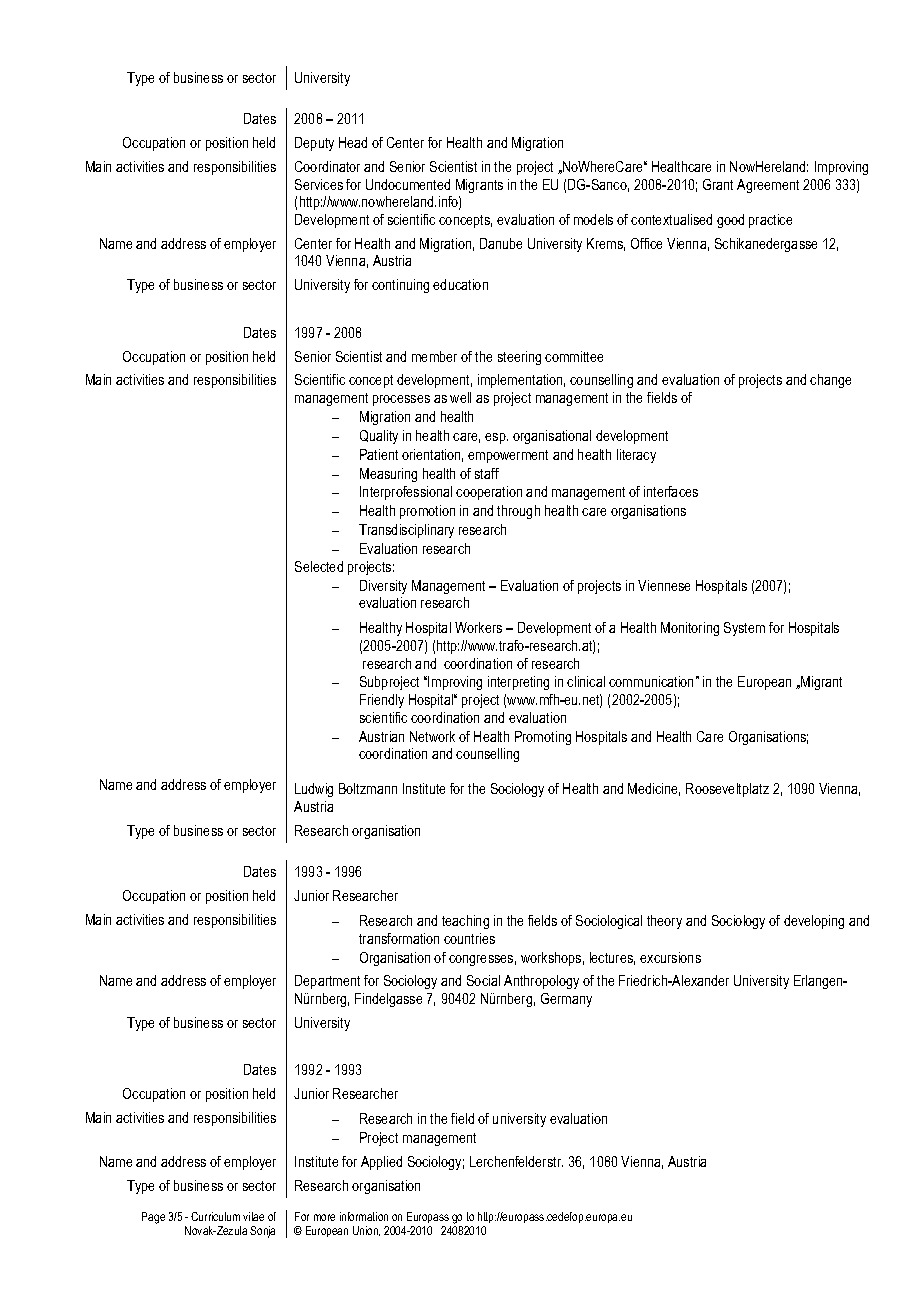  Describe the element at coordinates (382, 701) in the document. I see `Friendly` at that location.
